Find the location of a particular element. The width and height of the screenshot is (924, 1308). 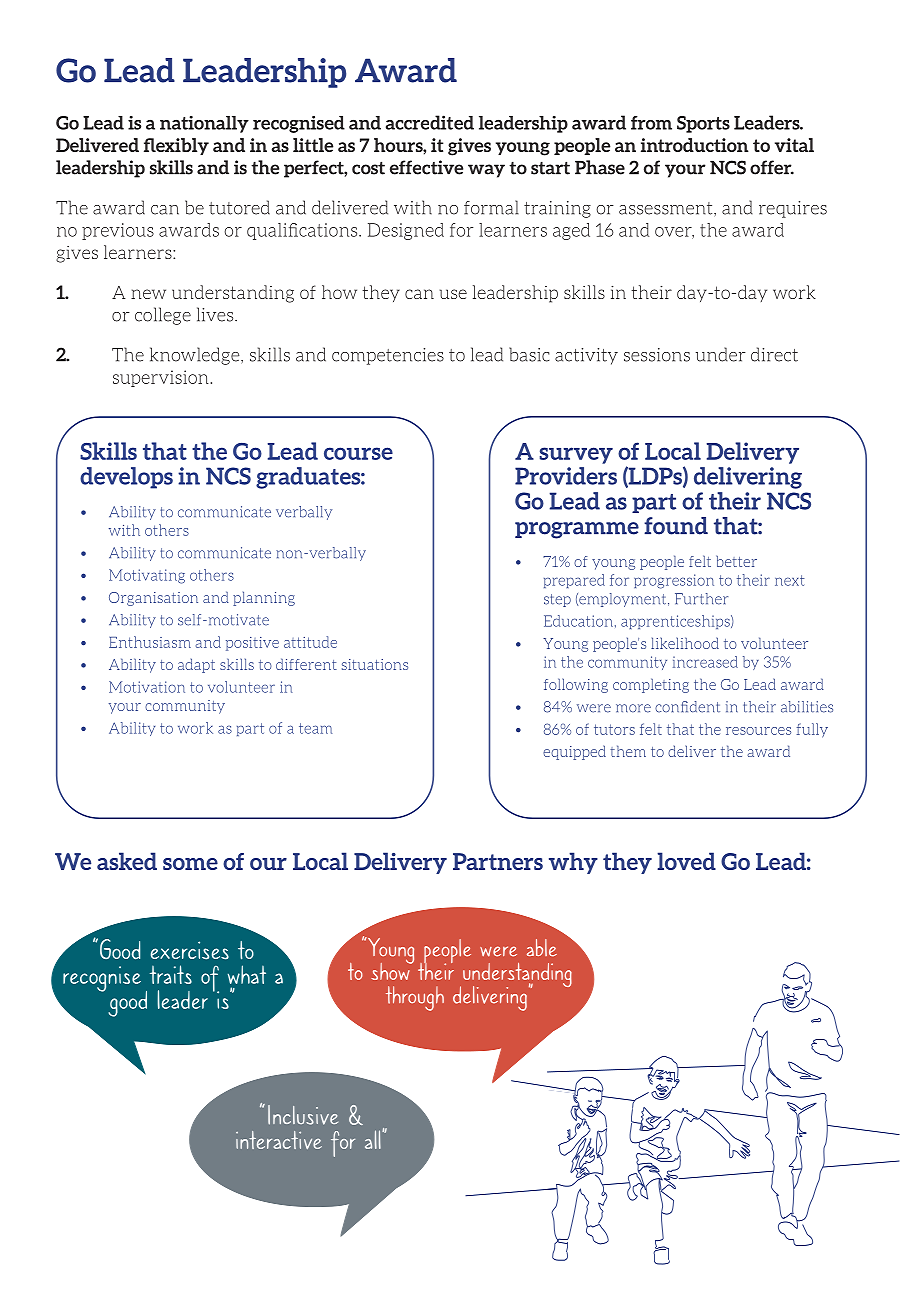

exercises is located at coordinates (190, 950).
